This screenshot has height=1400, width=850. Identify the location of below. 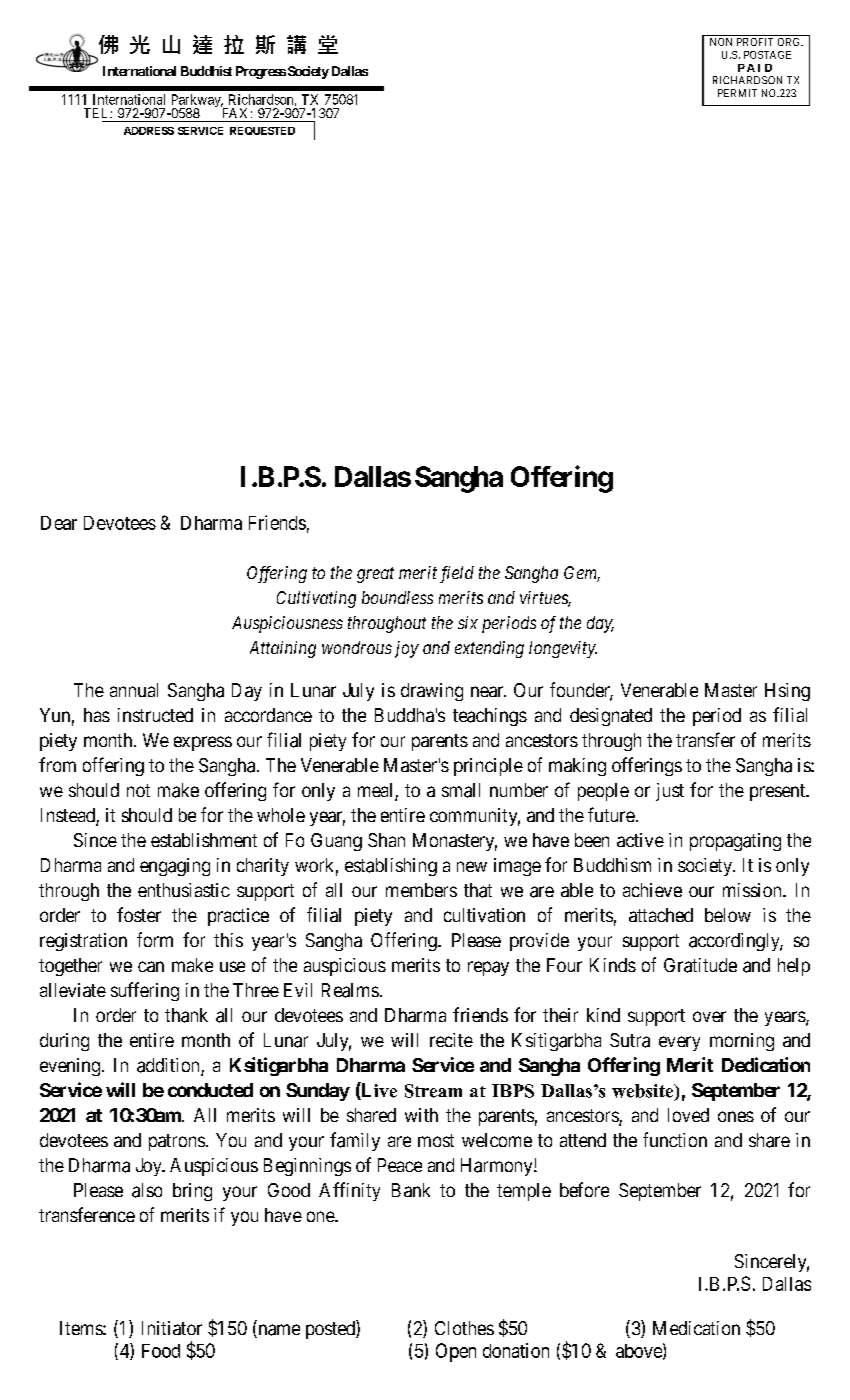
(728, 915).
